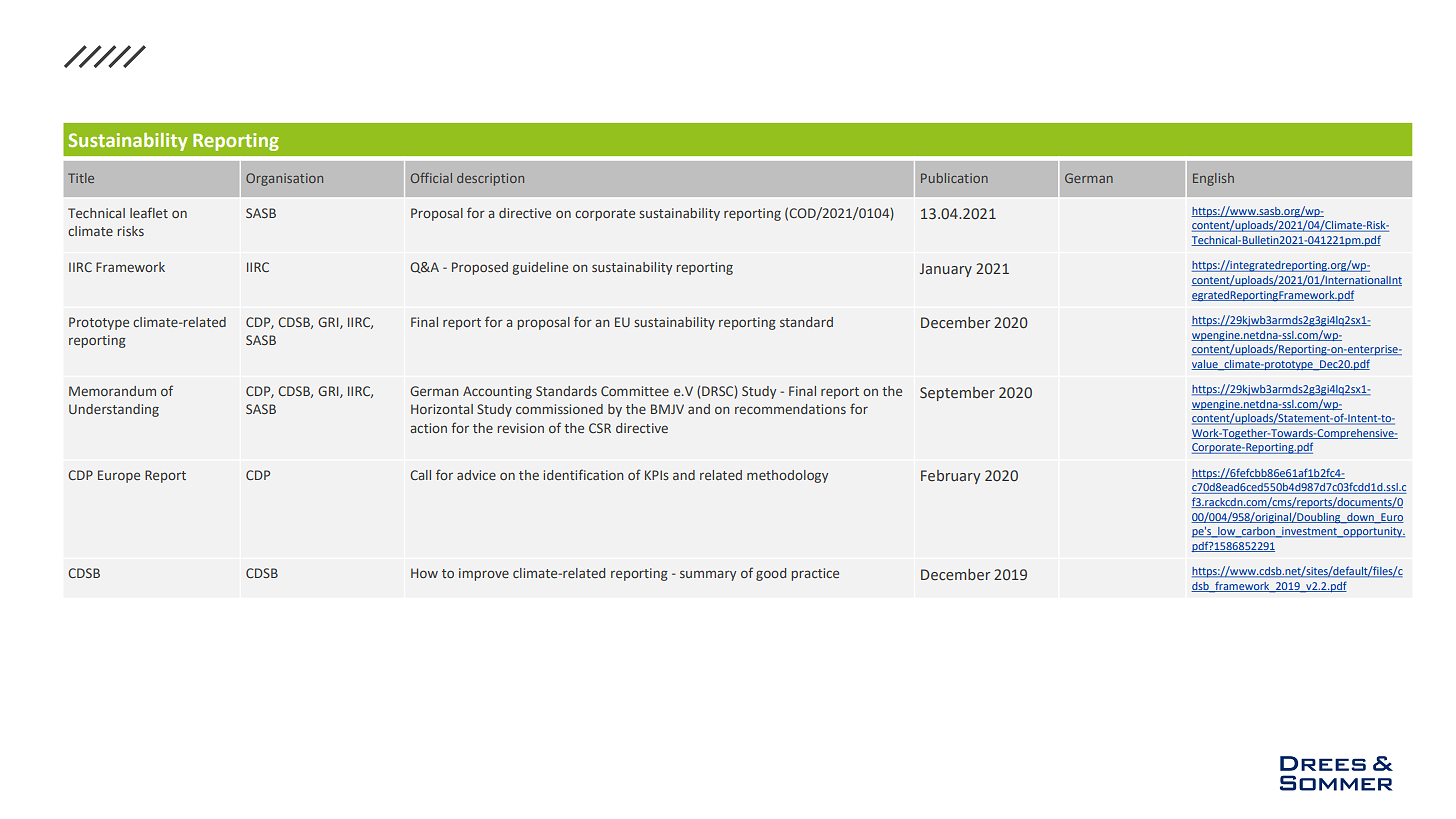 This document has height=819, width=1456. Describe the element at coordinates (114, 410) in the document. I see `Understanding` at that location.
